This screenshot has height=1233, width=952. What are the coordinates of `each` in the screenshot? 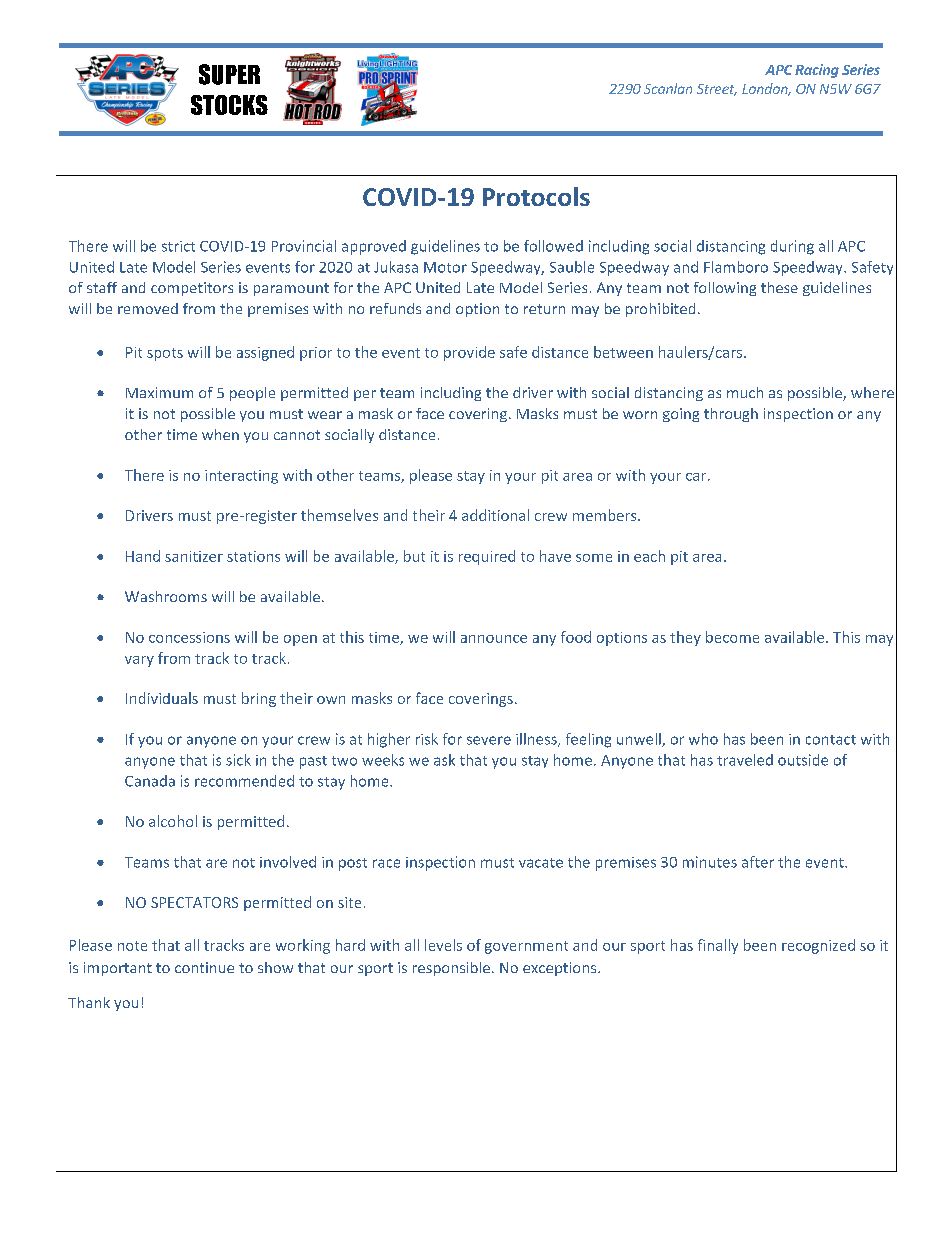 It's located at (649, 556).
